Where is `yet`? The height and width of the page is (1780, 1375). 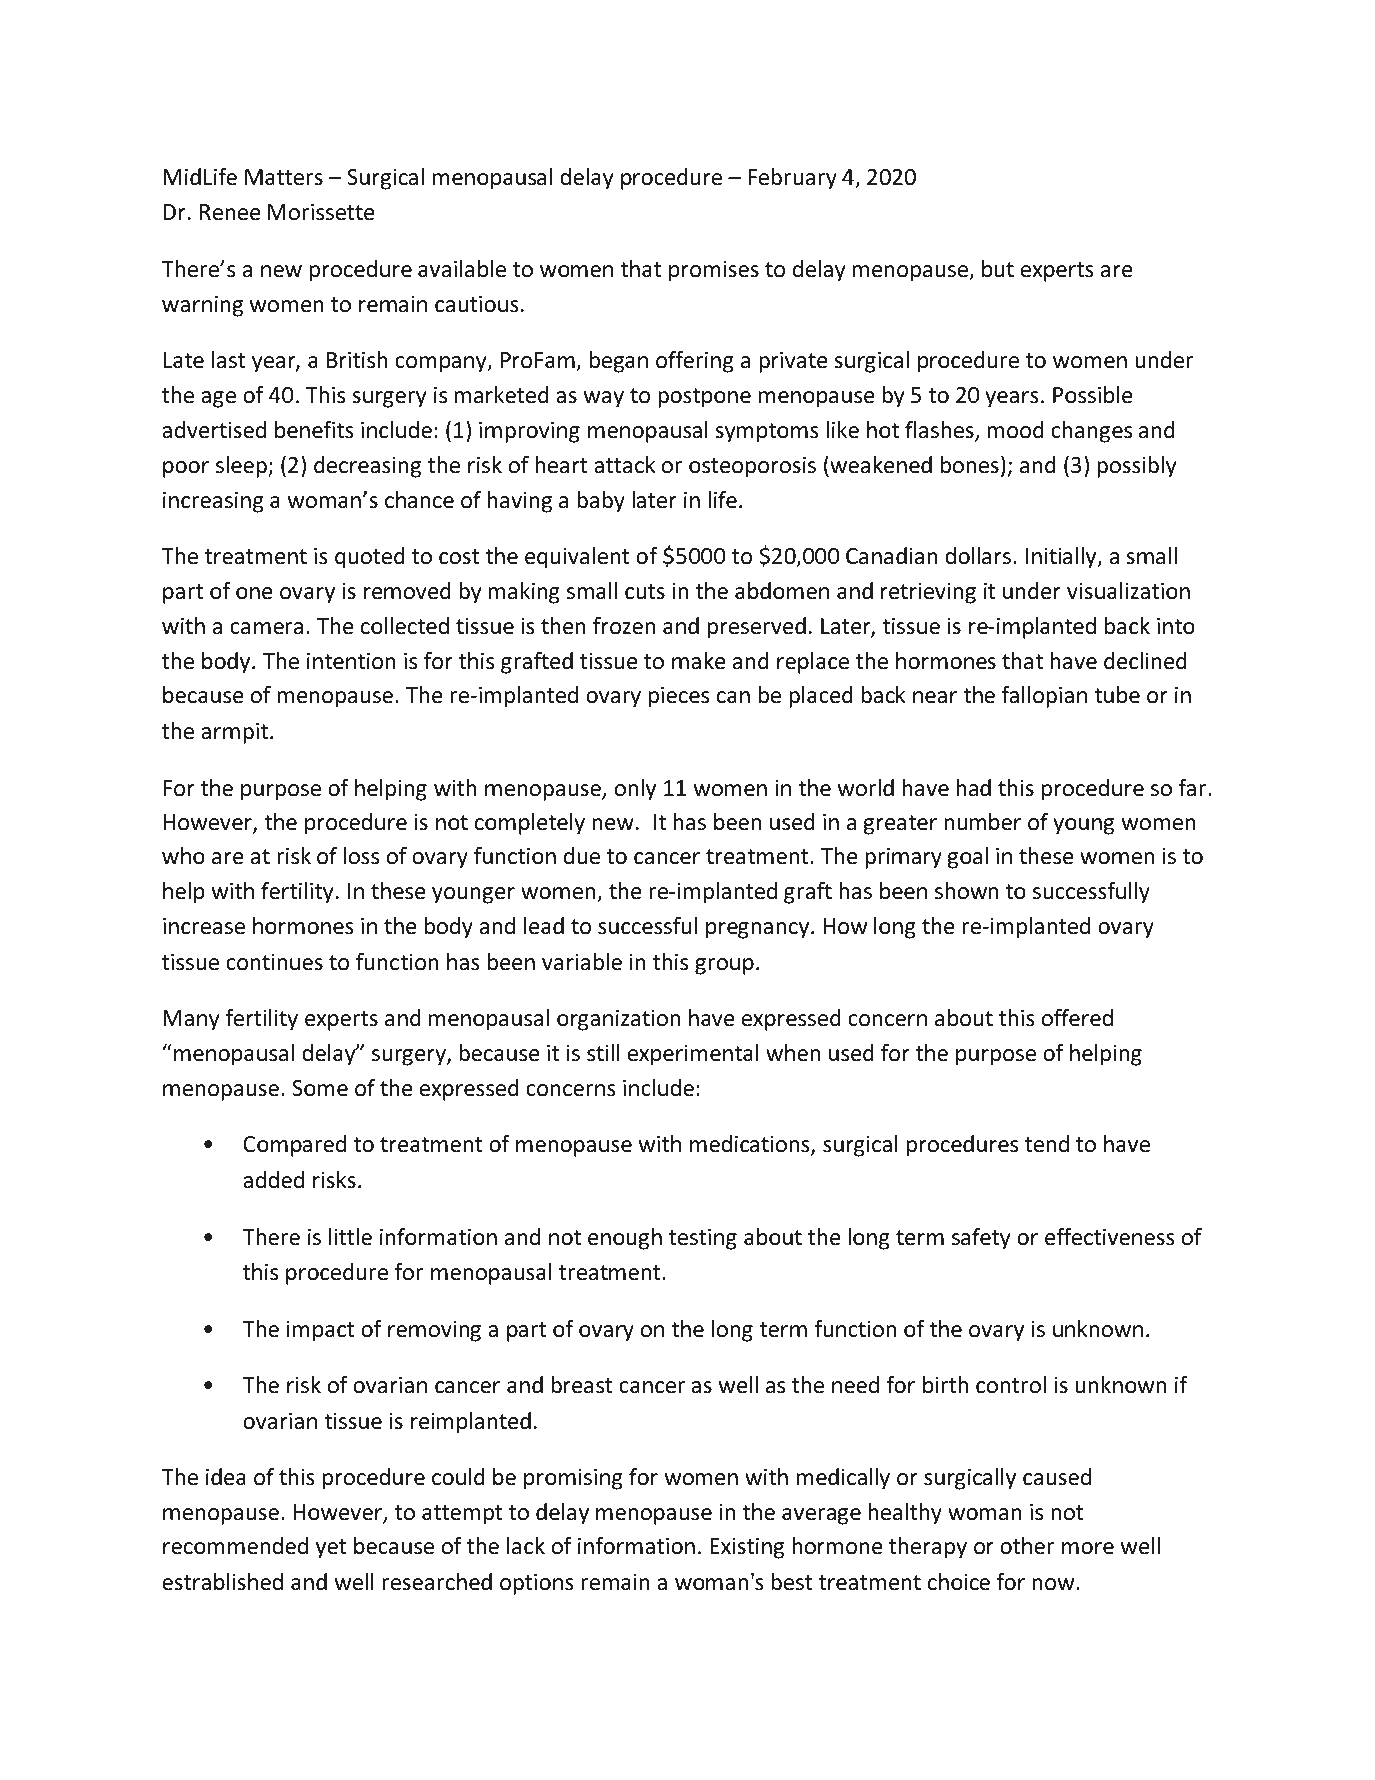
yet is located at coordinates (331, 1549).
